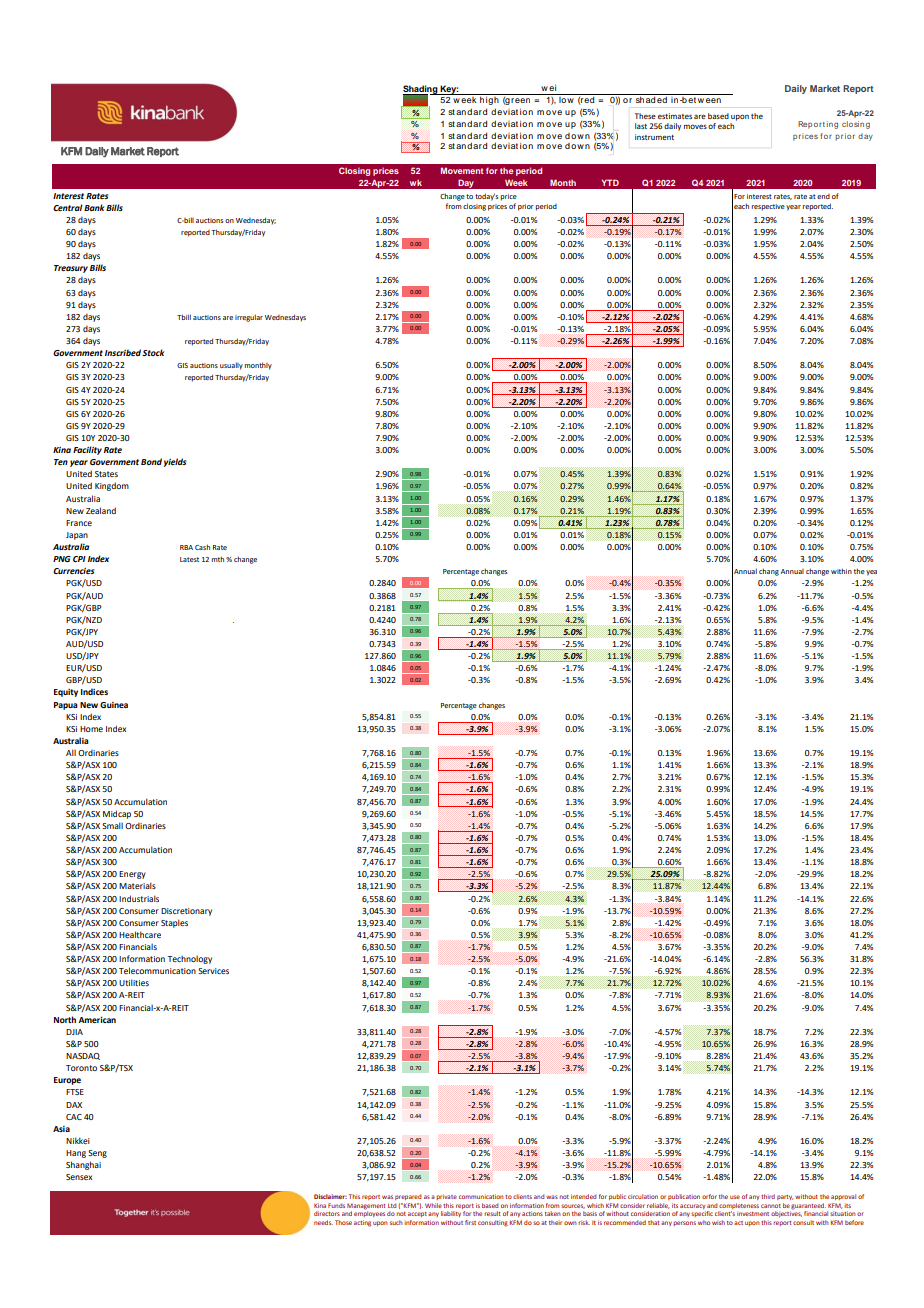  I want to click on Movement, so click(462, 170).
